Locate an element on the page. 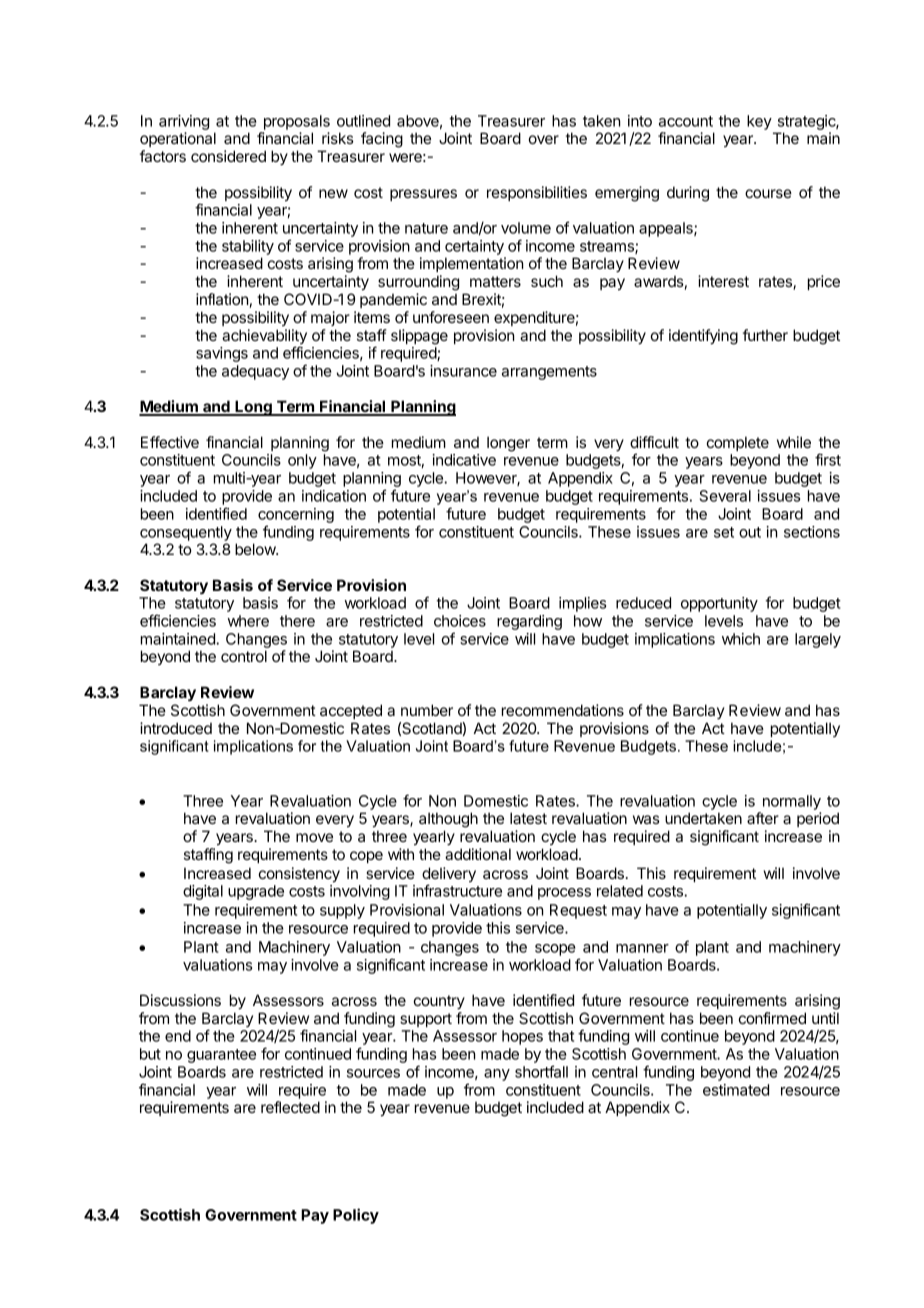 The height and width of the document is (1308, 924). responsibilities is located at coordinates (537, 193).
